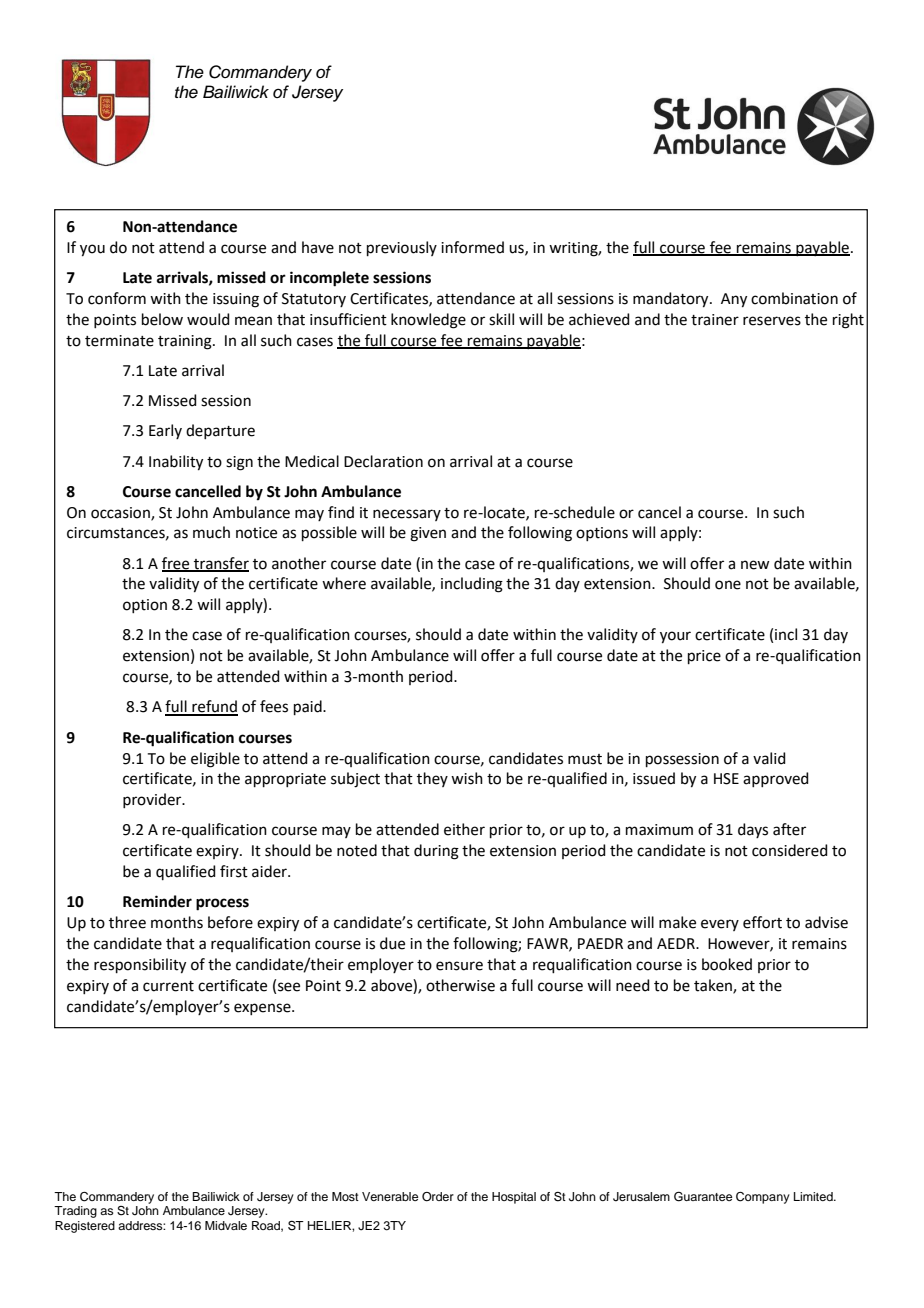 This image has width=924, height=1308. I want to click on effort, so click(762, 922).
